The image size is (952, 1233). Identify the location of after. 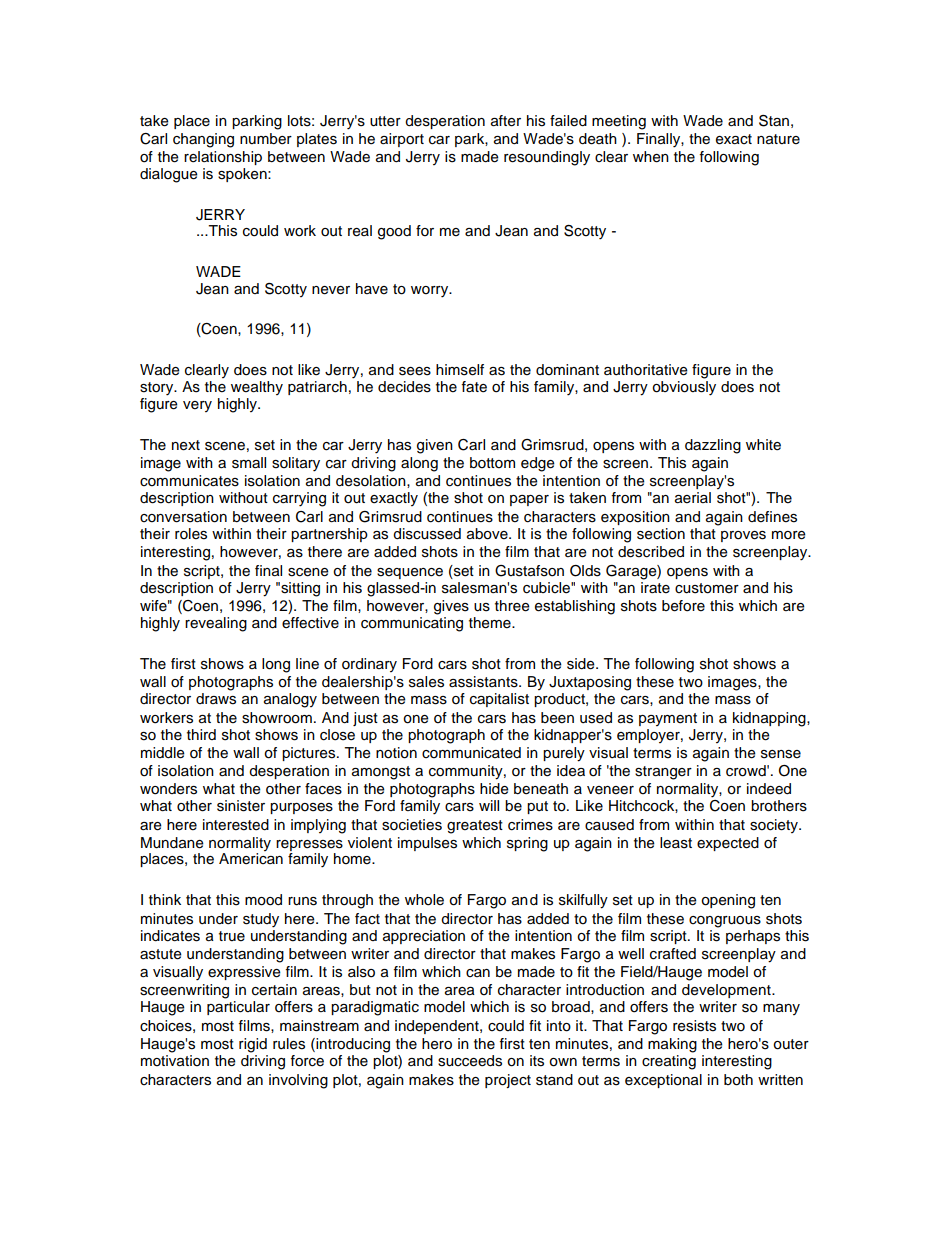
(506, 121).
